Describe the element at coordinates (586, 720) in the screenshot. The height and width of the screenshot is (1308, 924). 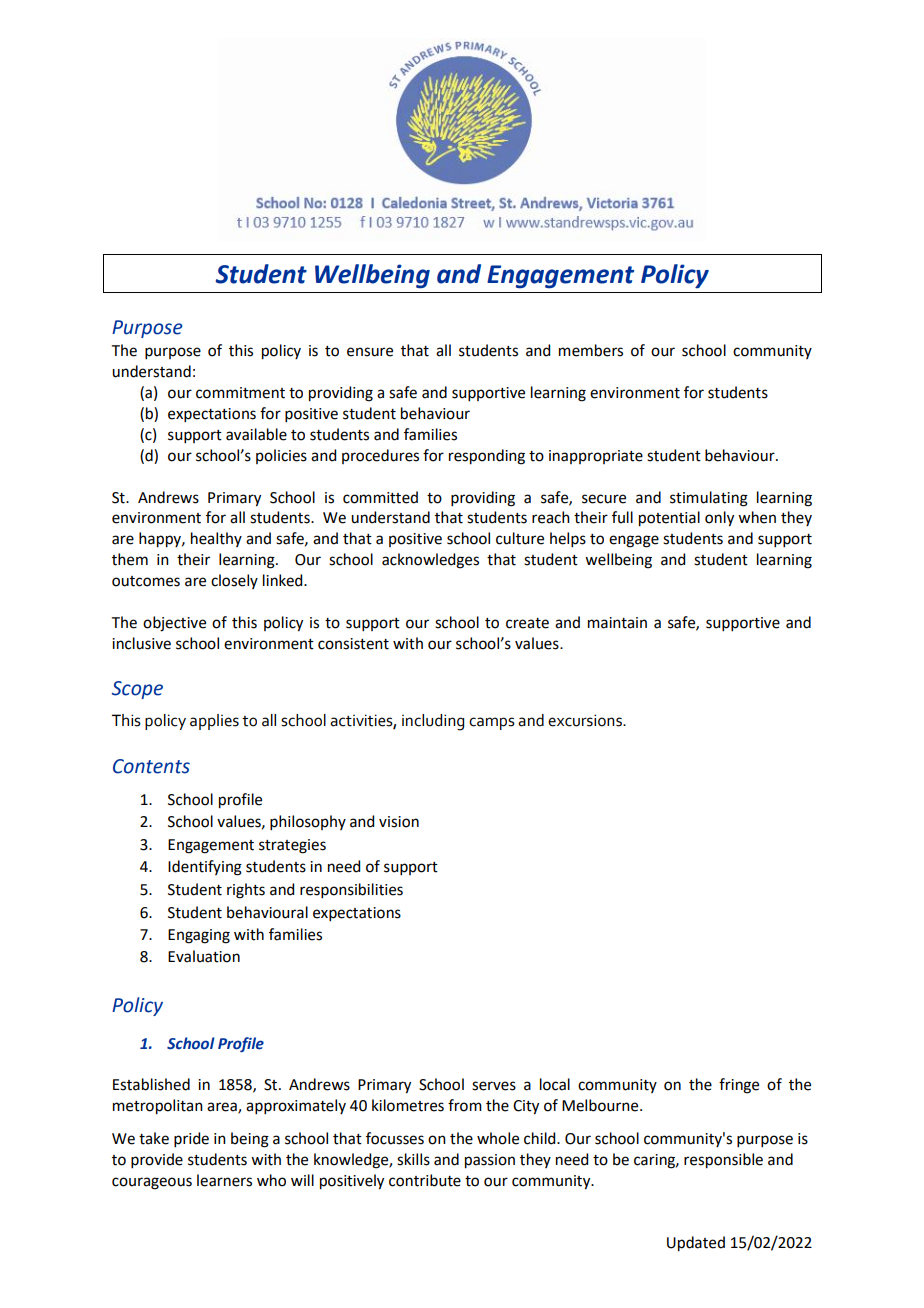
I see `excursions` at that location.
